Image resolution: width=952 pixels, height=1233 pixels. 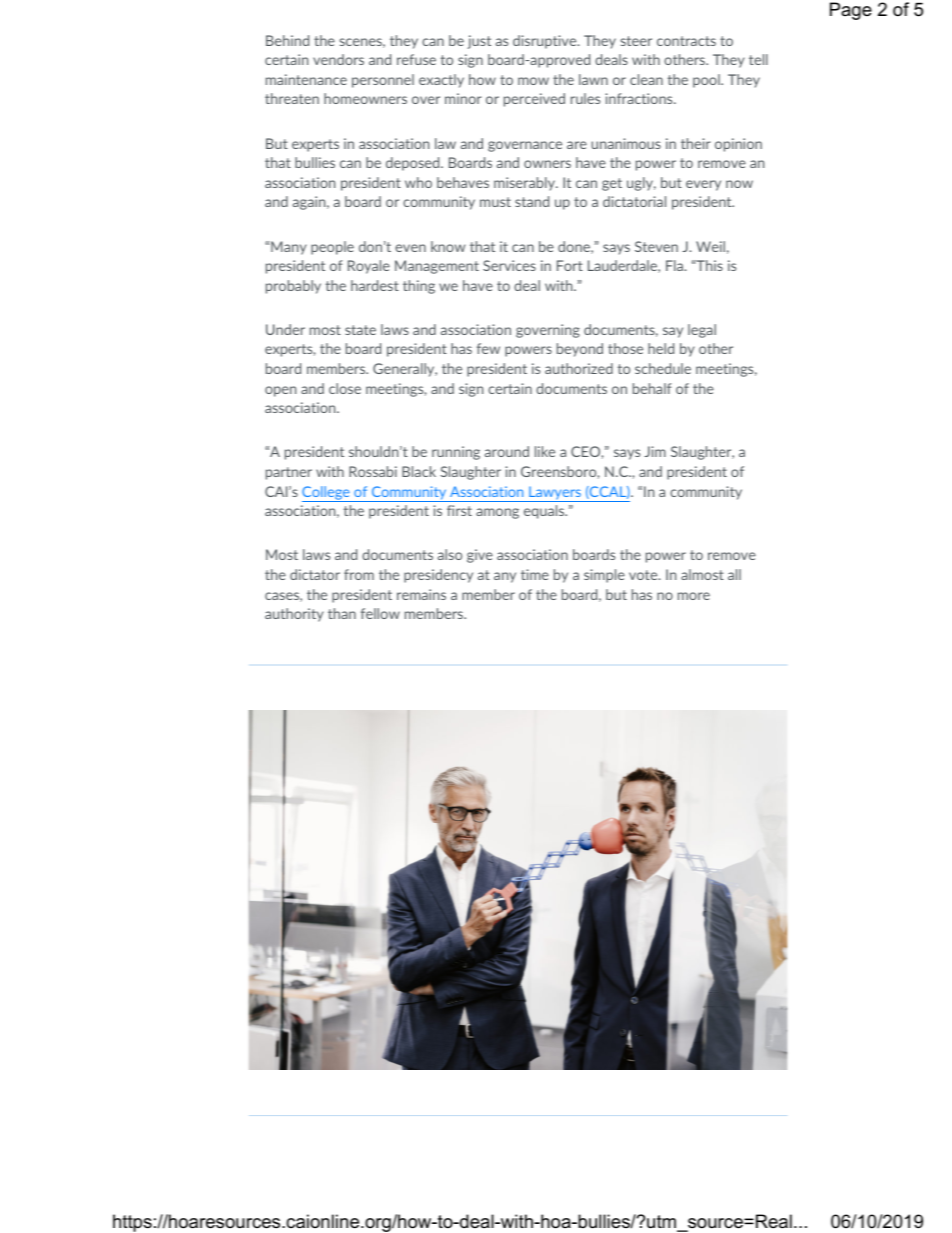 I want to click on Jim, so click(x=655, y=451).
